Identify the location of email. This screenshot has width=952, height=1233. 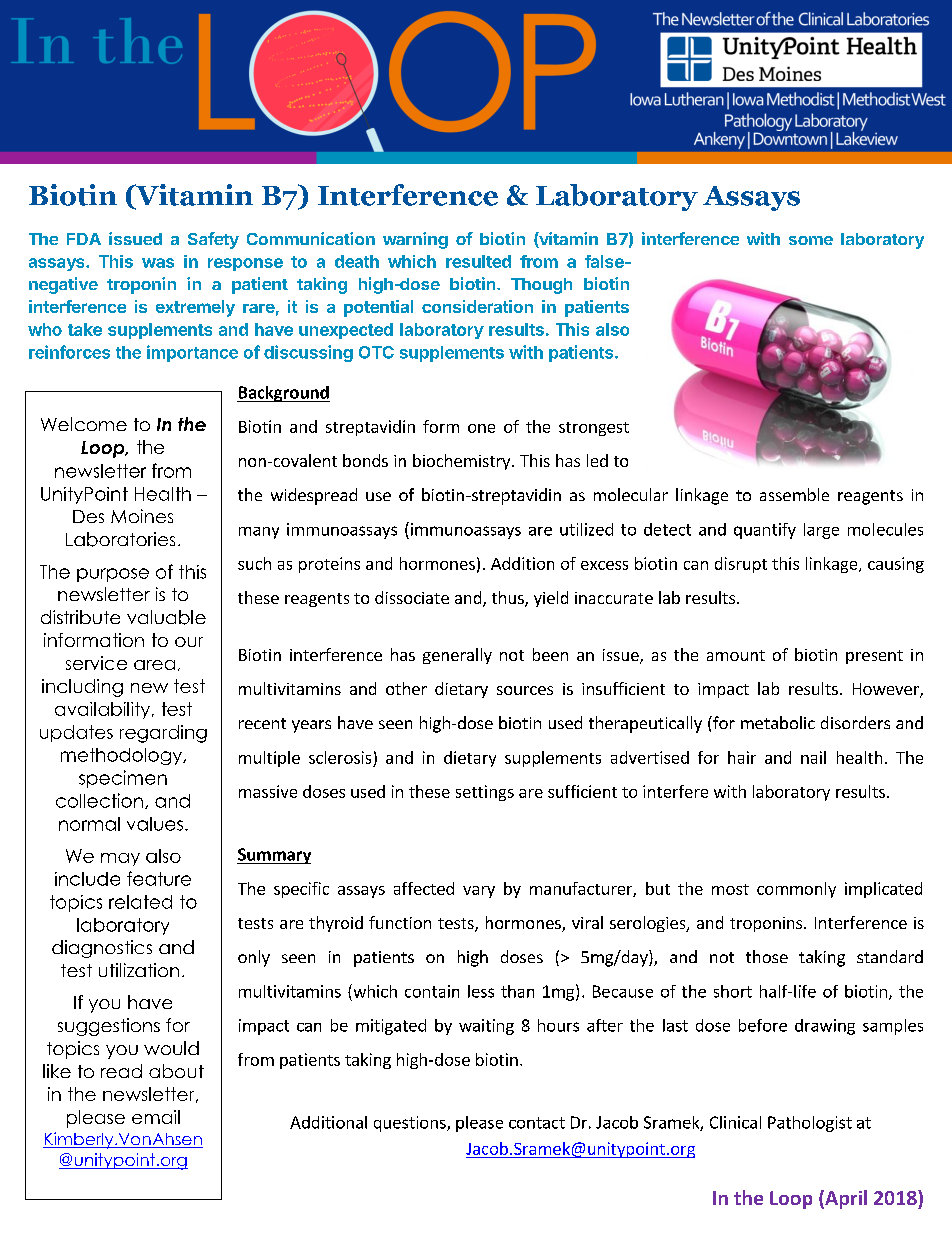
(156, 1117).
